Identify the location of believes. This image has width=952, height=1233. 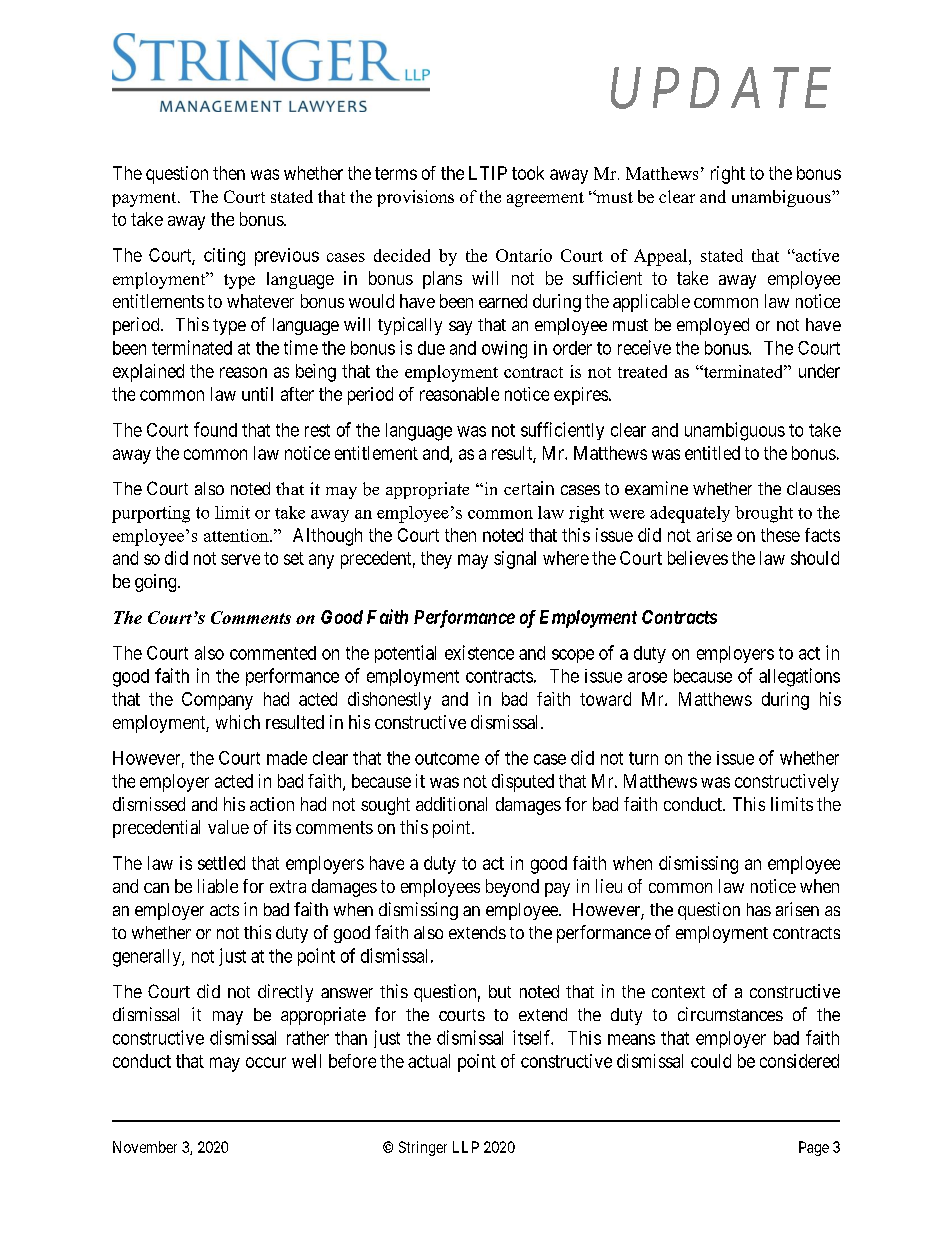
(698, 558).
